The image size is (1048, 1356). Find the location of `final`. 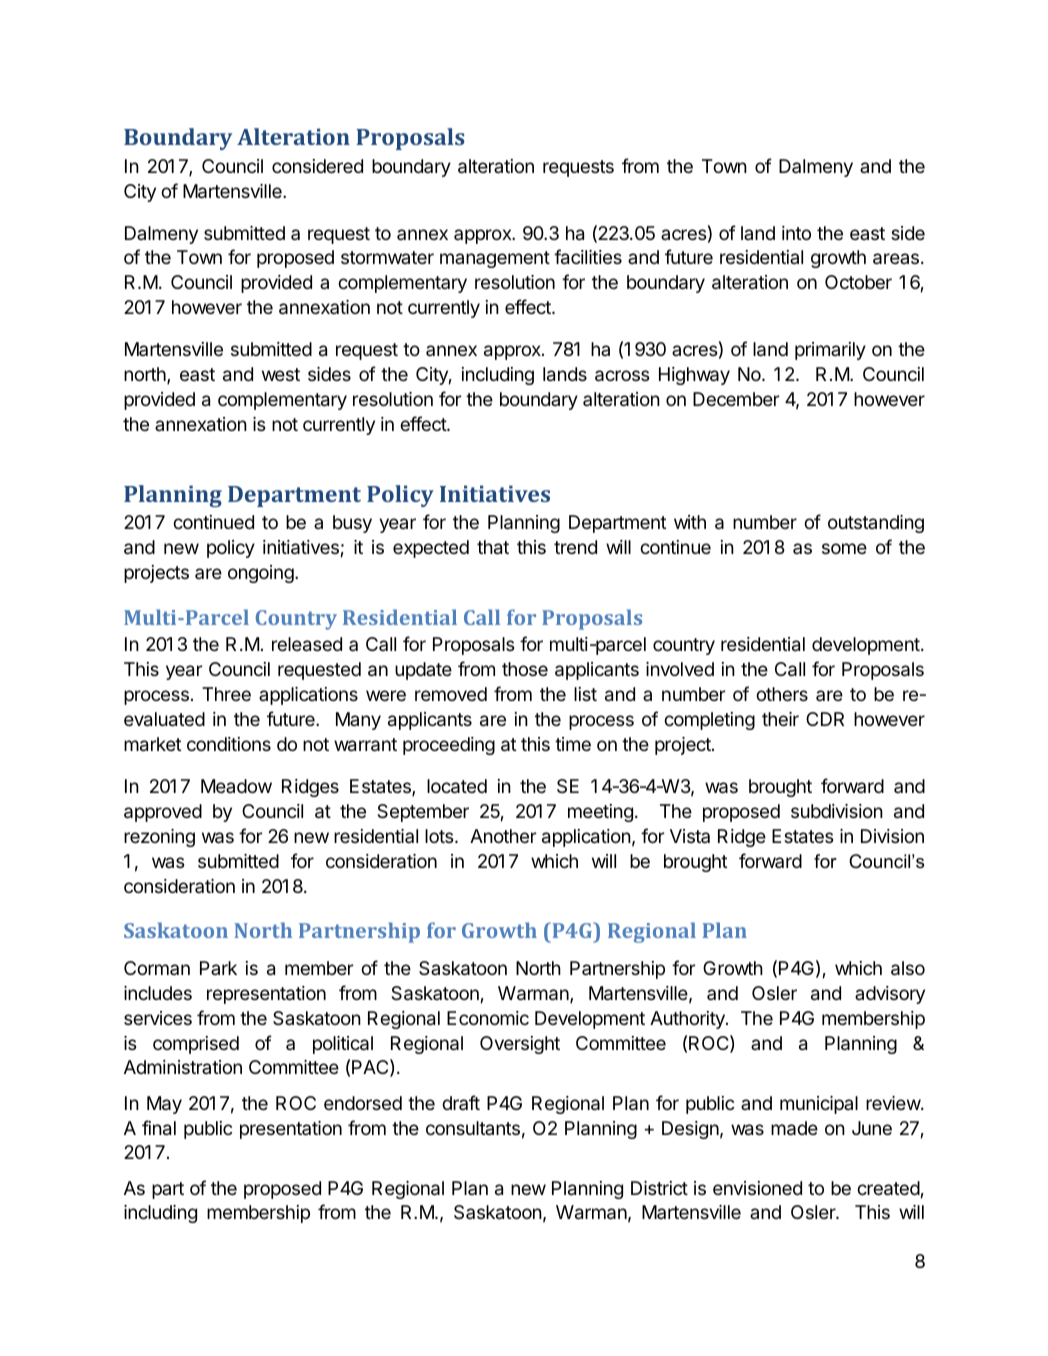

final is located at coordinates (159, 1128).
